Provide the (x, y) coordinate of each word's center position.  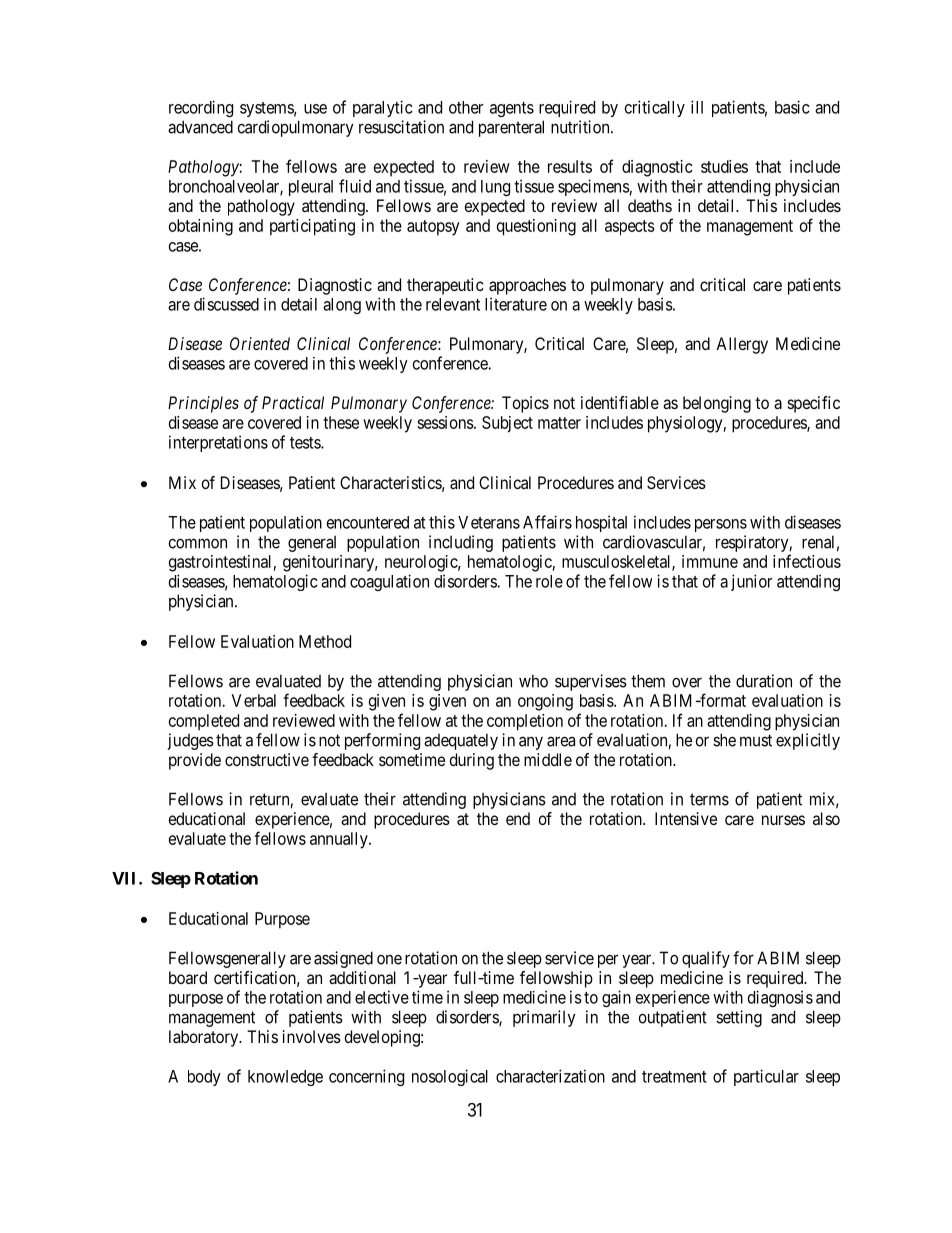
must (756, 740)
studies (724, 166)
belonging (717, 404)
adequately (461, 741)
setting (739, 1018)
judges (191, 741)
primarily (544, 1018)
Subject (507, 424)
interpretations (218, 443)
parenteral (511, 128)
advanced (200, 127)
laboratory (205, 1038)
